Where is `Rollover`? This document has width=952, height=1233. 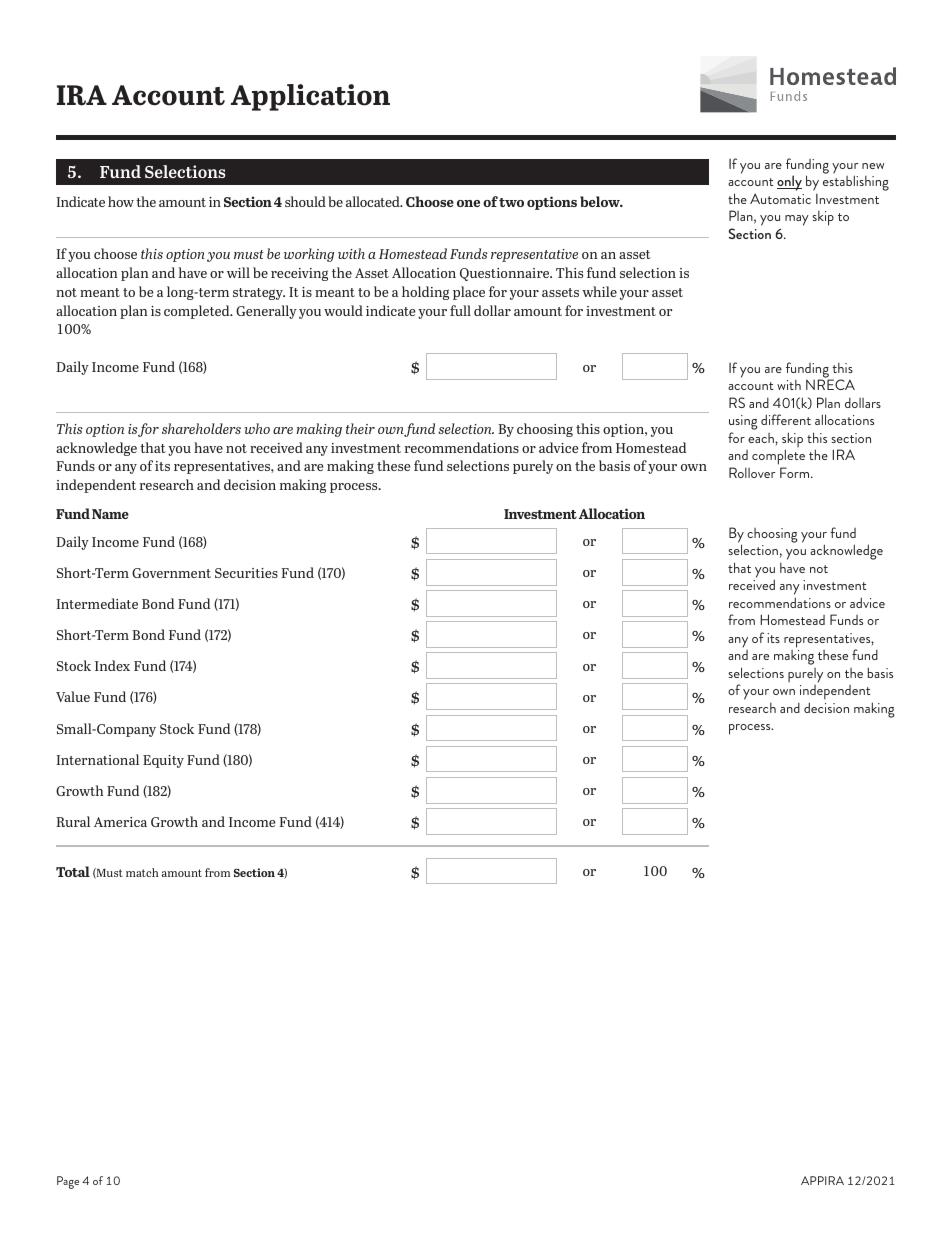
Rollover is located at coordinates (752, 472).
